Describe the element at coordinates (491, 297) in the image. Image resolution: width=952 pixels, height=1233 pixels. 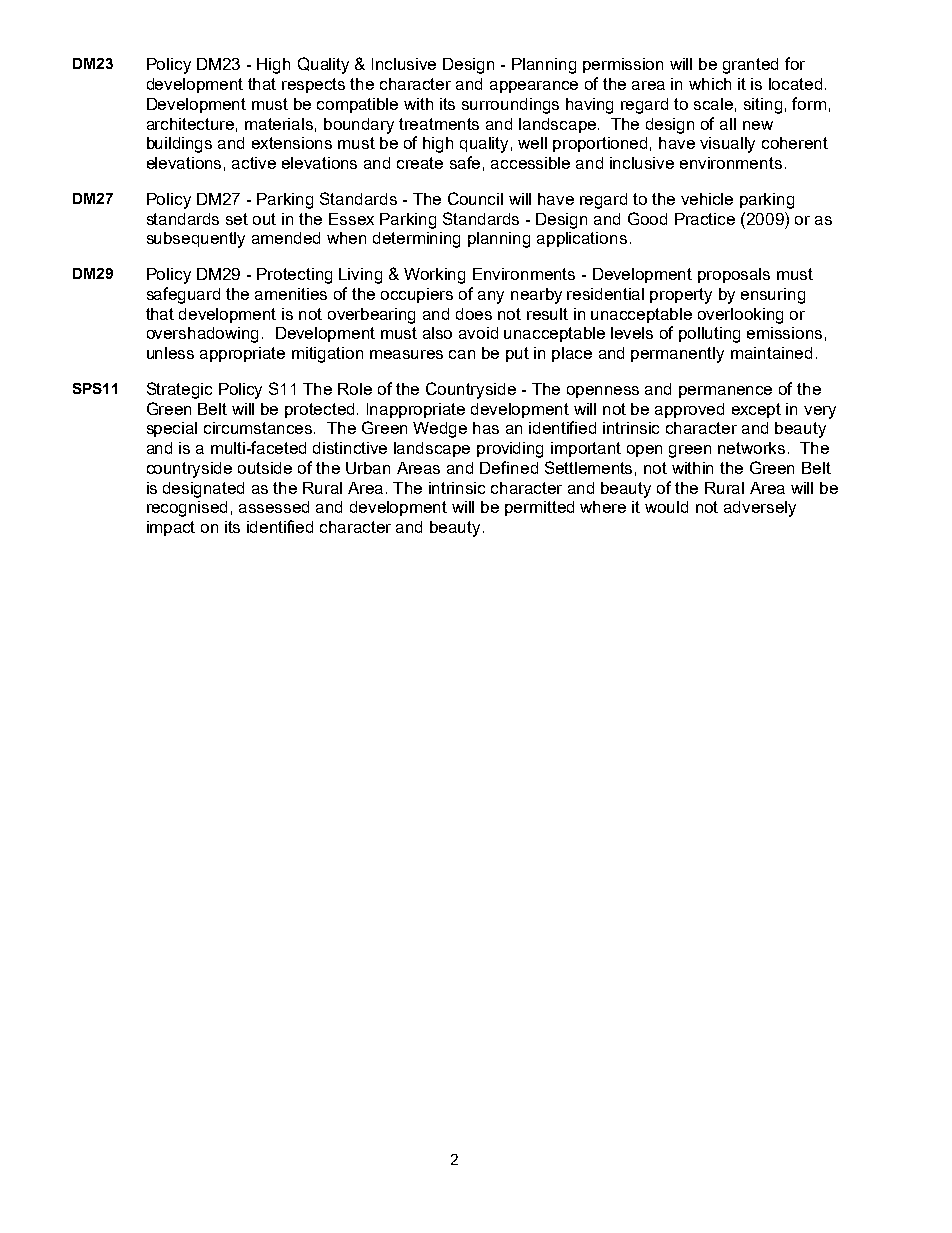
I see `any` at that location.
